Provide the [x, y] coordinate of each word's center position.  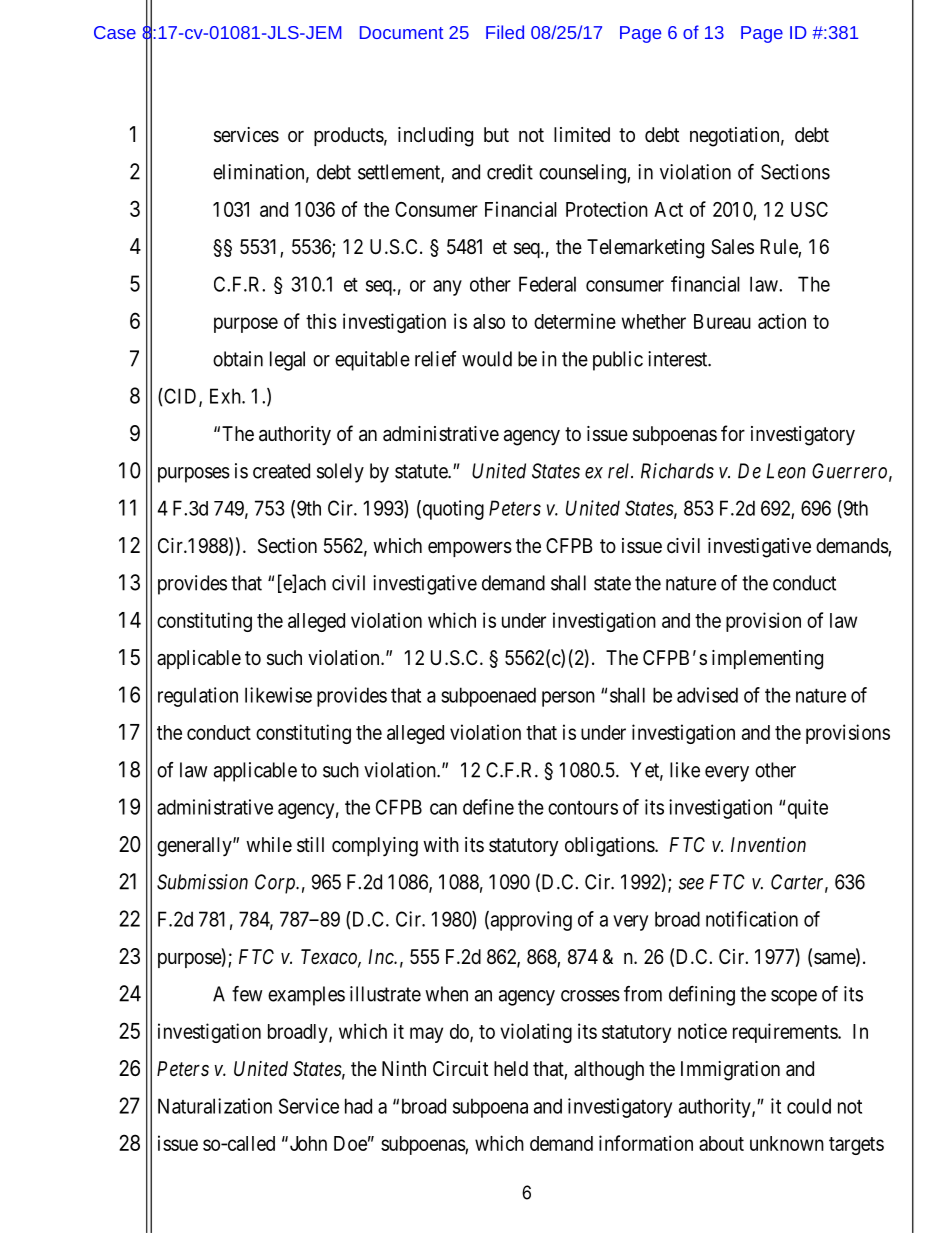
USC [809, 209]
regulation [198, 697]
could [809, 1106]
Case [115, 32]
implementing [767, 660]
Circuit [460, 1068]
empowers [470, 549]
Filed [505, 32]
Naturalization [215, 1106]
